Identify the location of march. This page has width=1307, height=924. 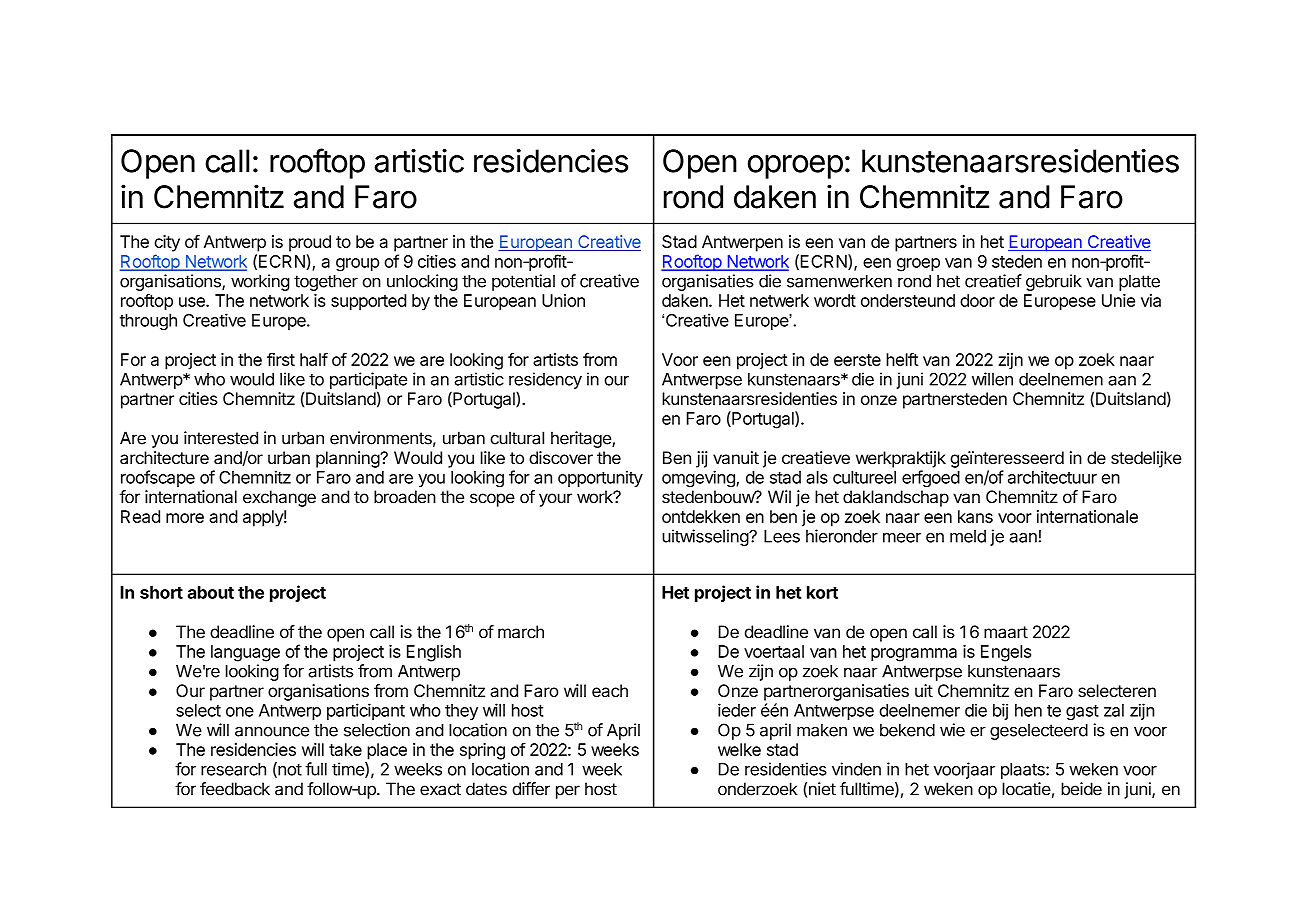
(521, 632).
